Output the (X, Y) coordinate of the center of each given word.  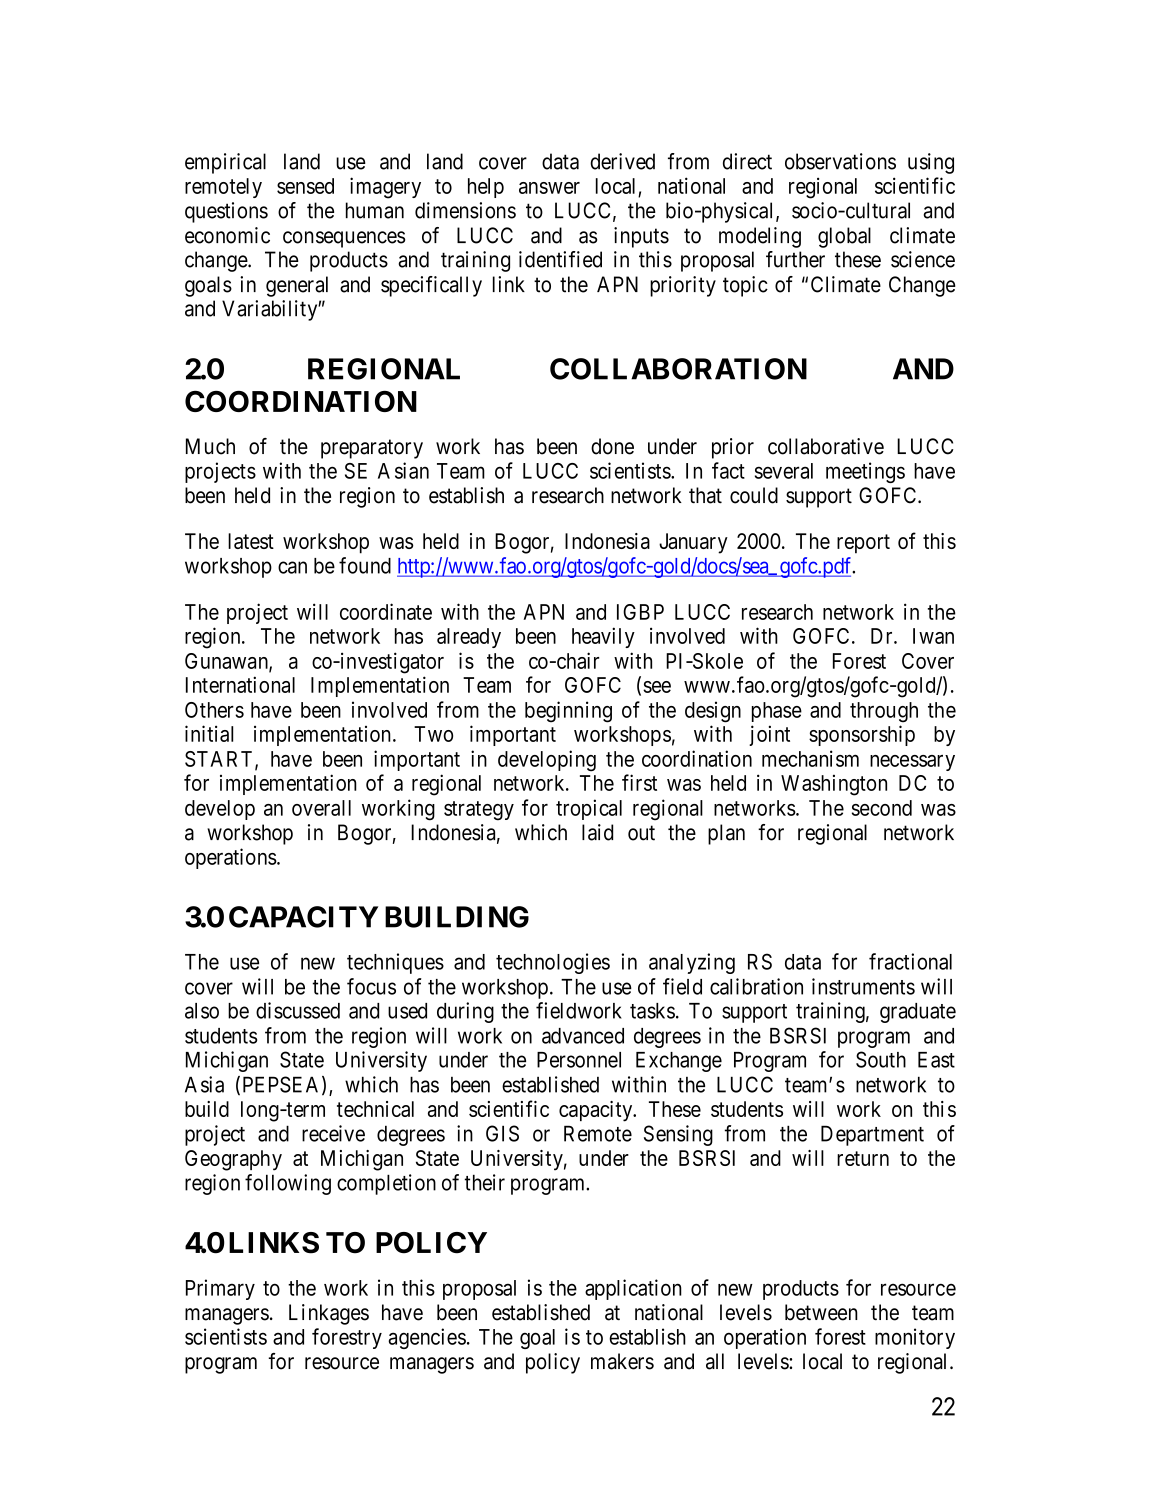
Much (210, 446)
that (705, 495)
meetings (865, 472)
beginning (568, 712)
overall (321, 808)
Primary (220, 1289)
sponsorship (862, 735)
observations (840, 161)
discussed (298, 1010)
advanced (583, 1036)
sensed (305, 186)
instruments (863, 986)
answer (549, 188)
